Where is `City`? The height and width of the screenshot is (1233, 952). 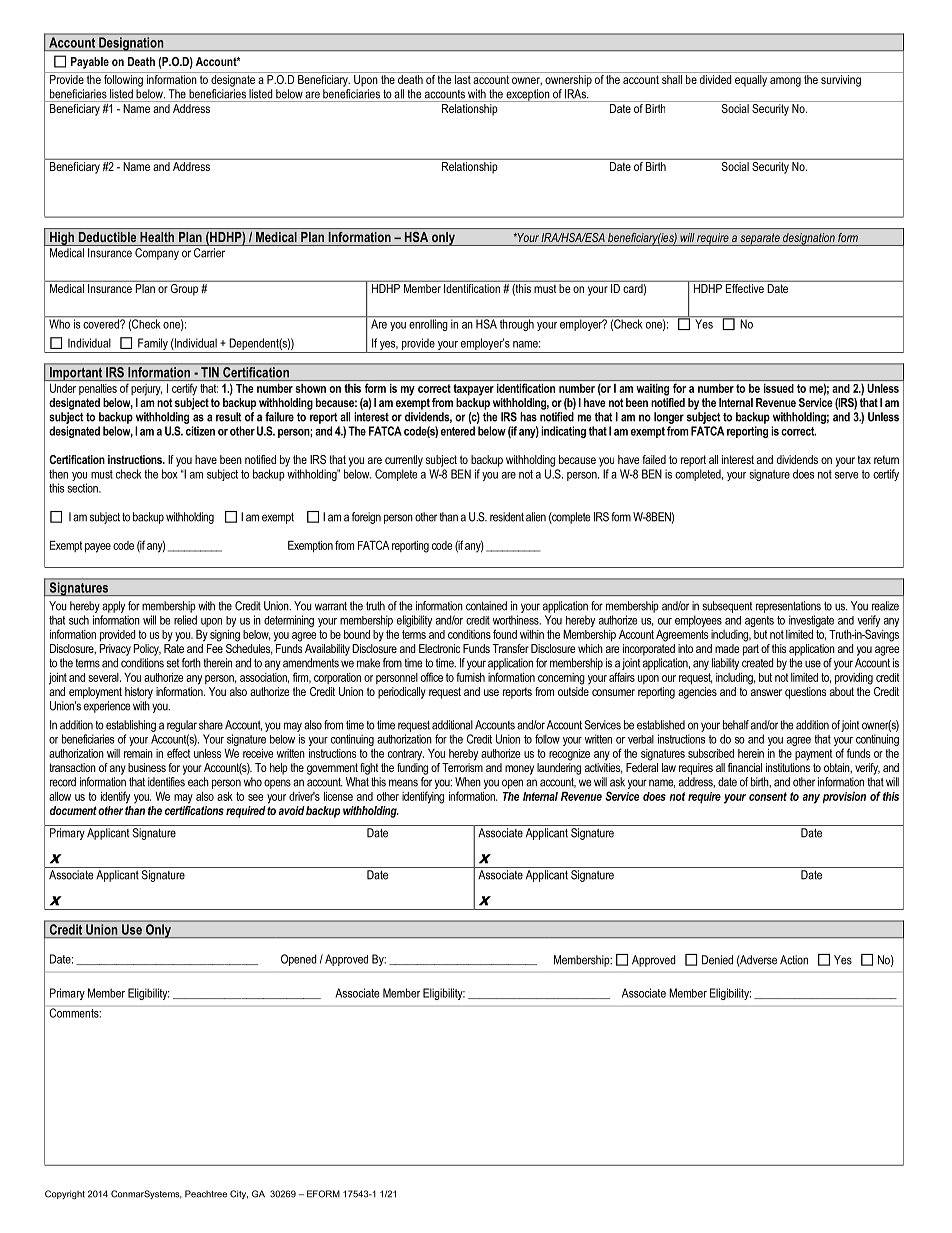 City is located at coordinates (239, 1194).
